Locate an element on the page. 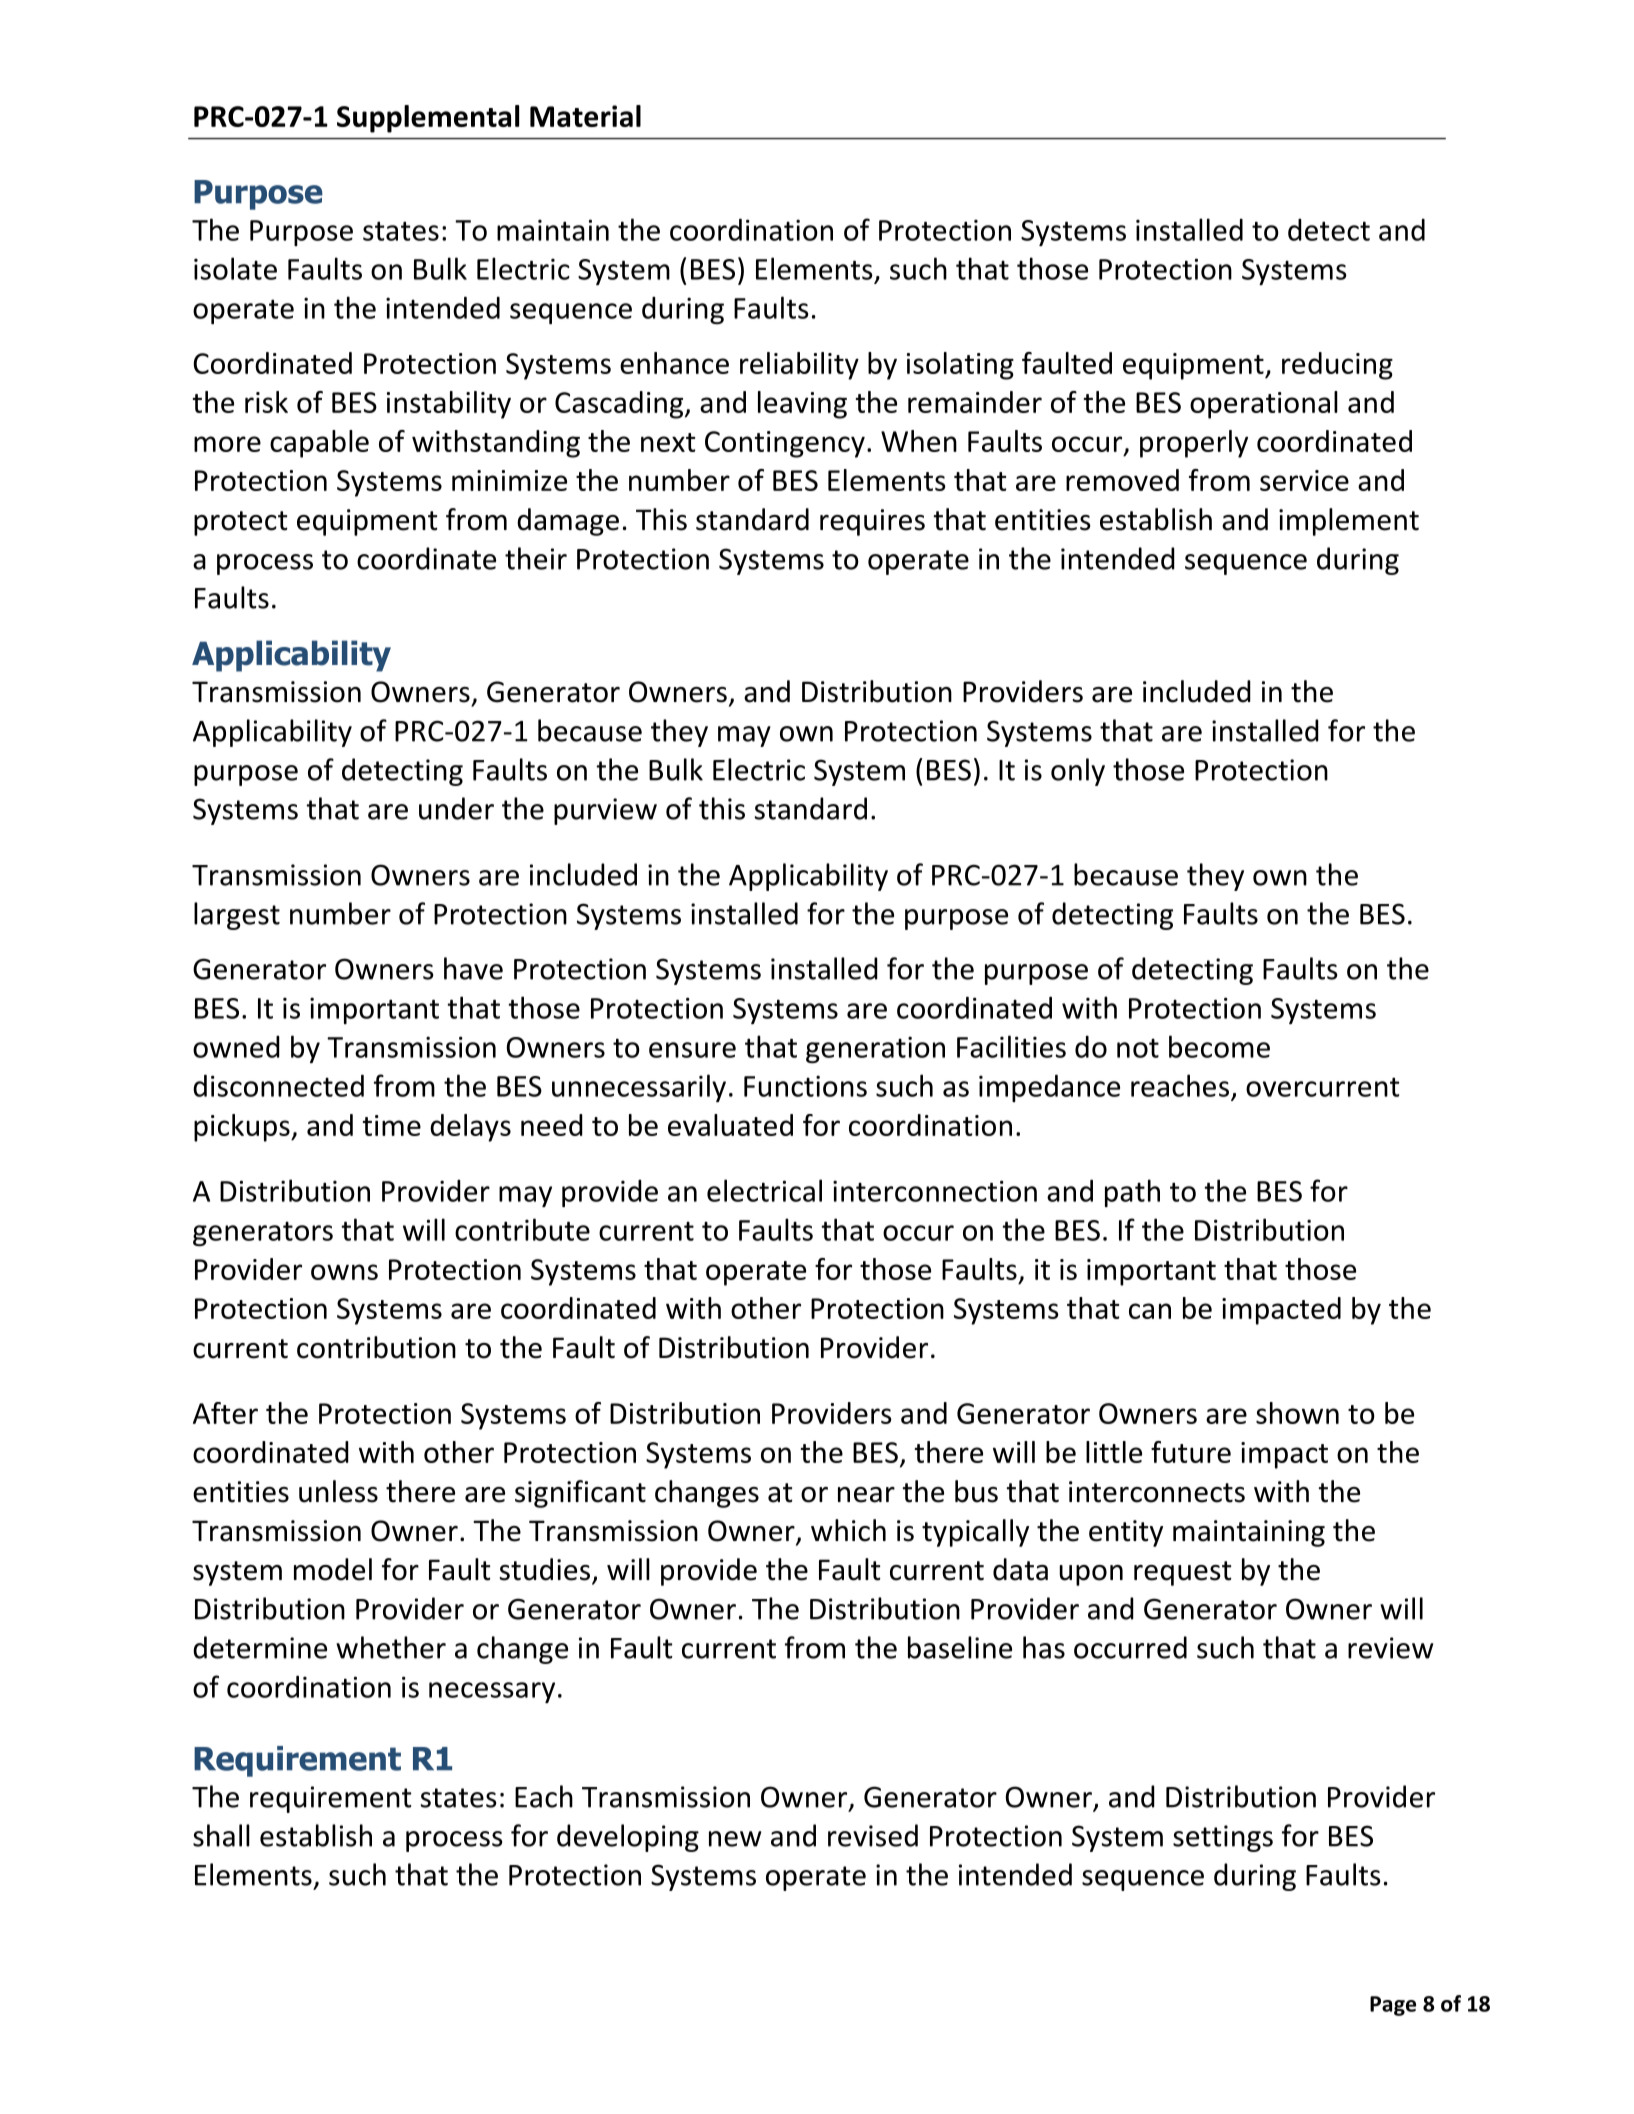  shown is located at coordinates (1297, 1413).
